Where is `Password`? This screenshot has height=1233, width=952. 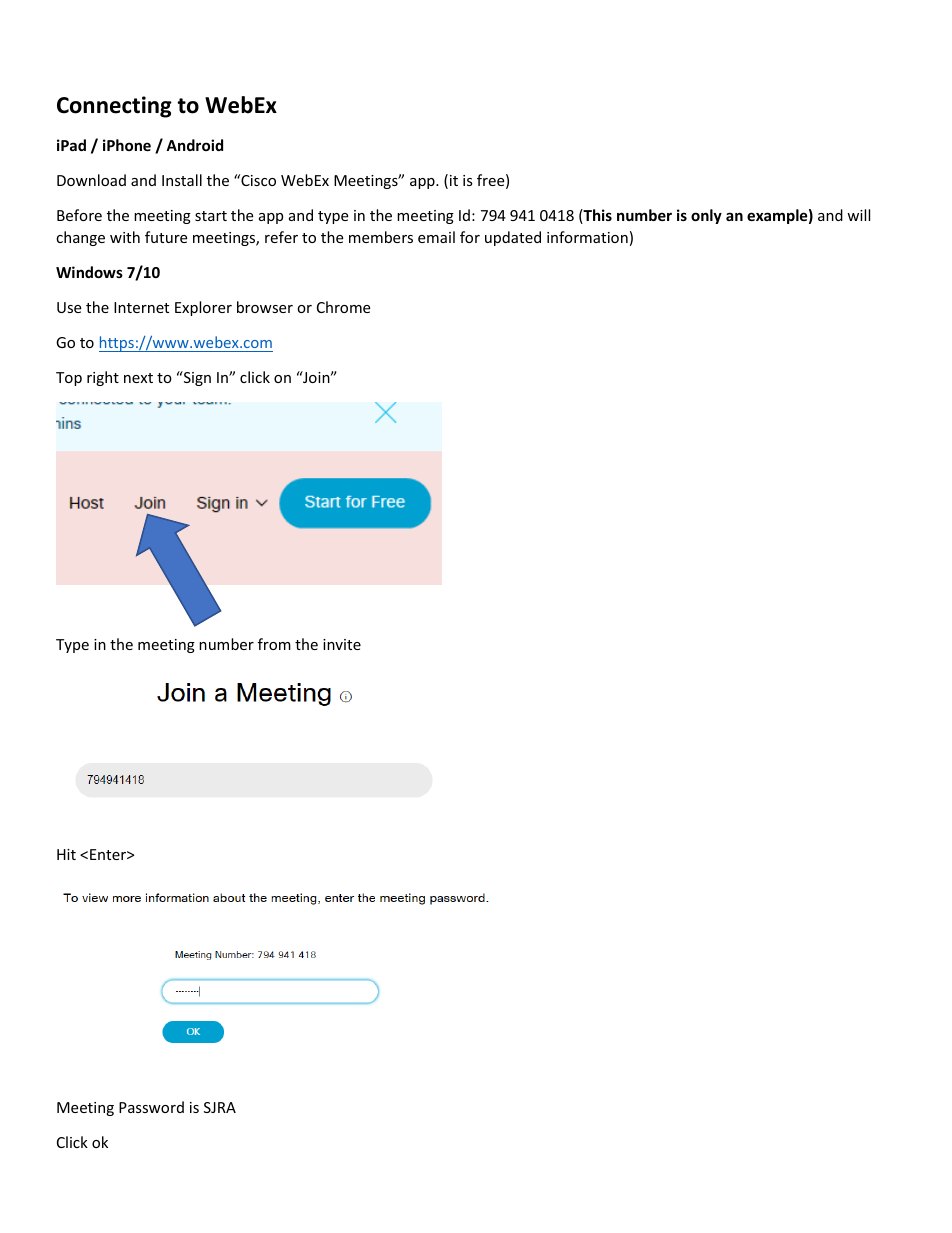 Password is located at coordinates (151, 1107).
